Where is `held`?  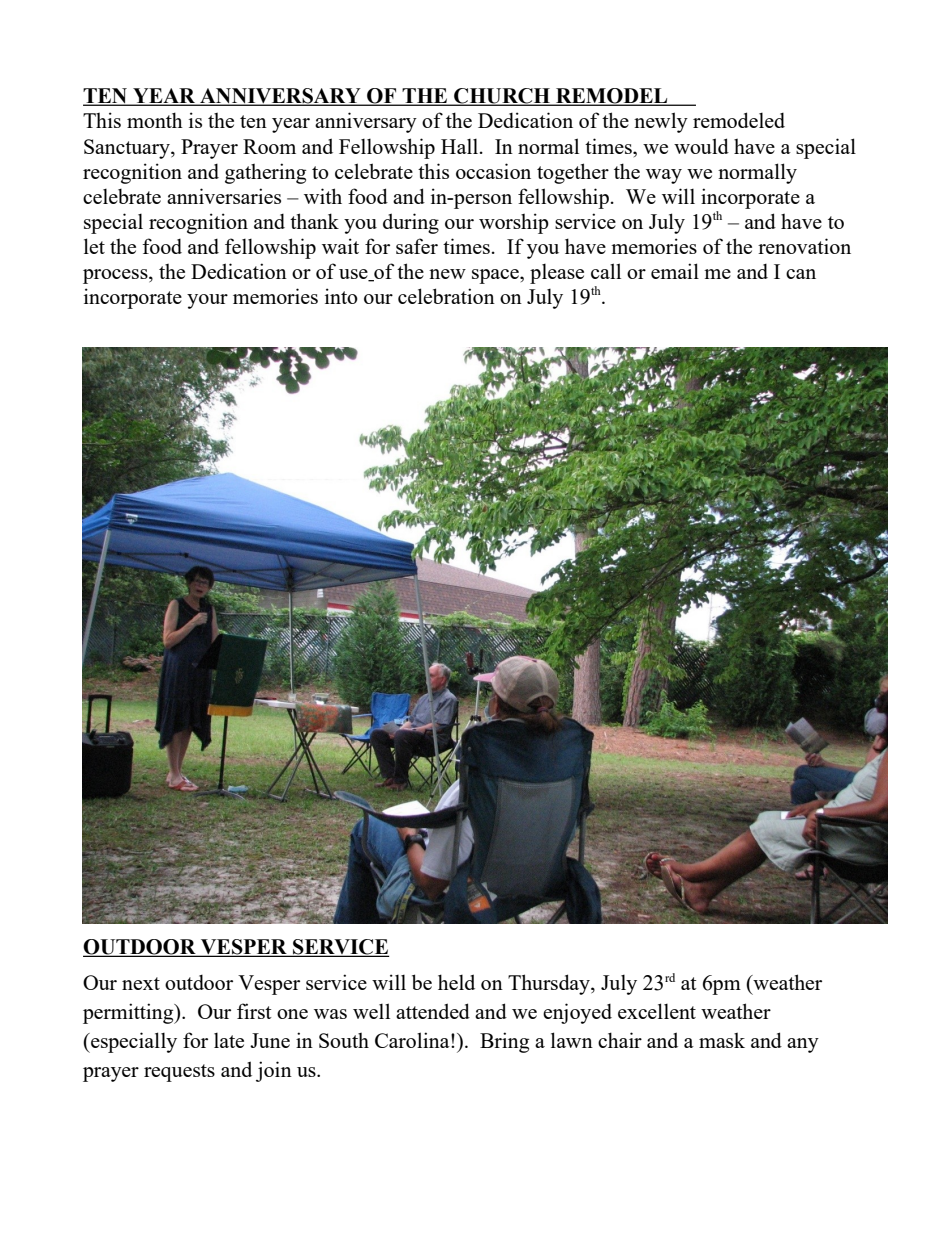 held is located at coordinates (456, 982).
